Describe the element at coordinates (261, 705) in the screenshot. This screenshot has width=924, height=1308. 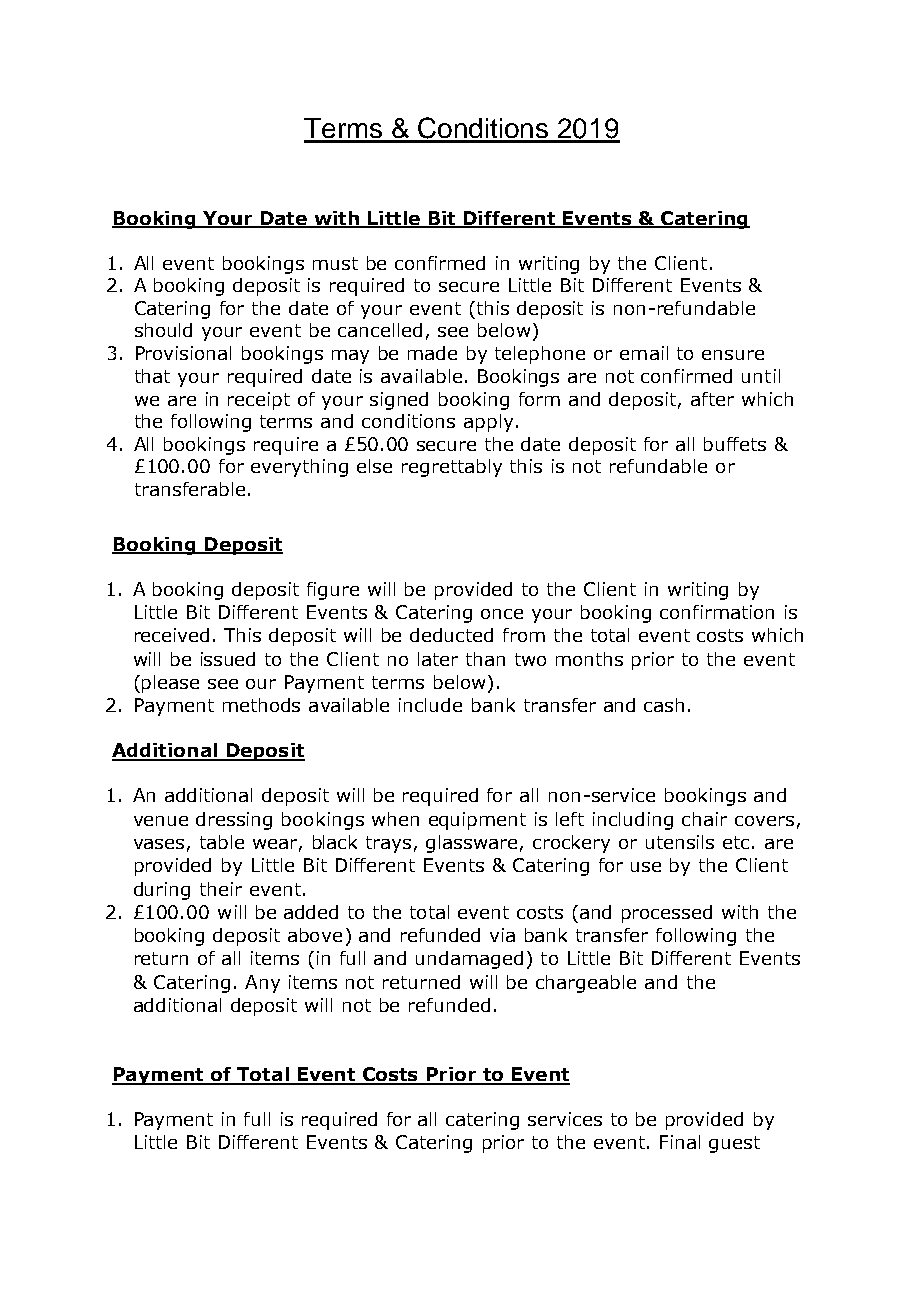
I see `methods` at that location.
